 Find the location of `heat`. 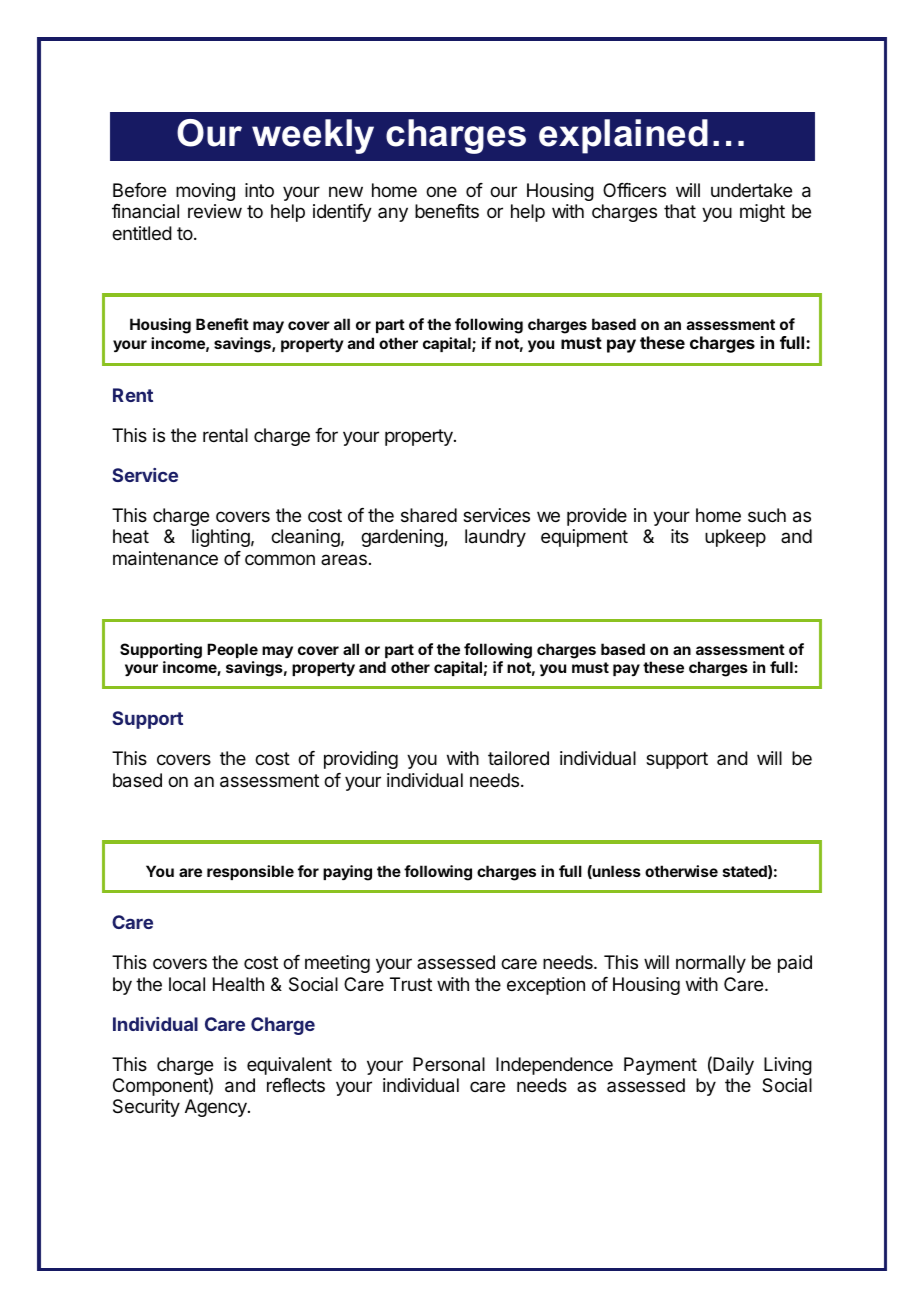

heat is located at coordinates (131, 536).
